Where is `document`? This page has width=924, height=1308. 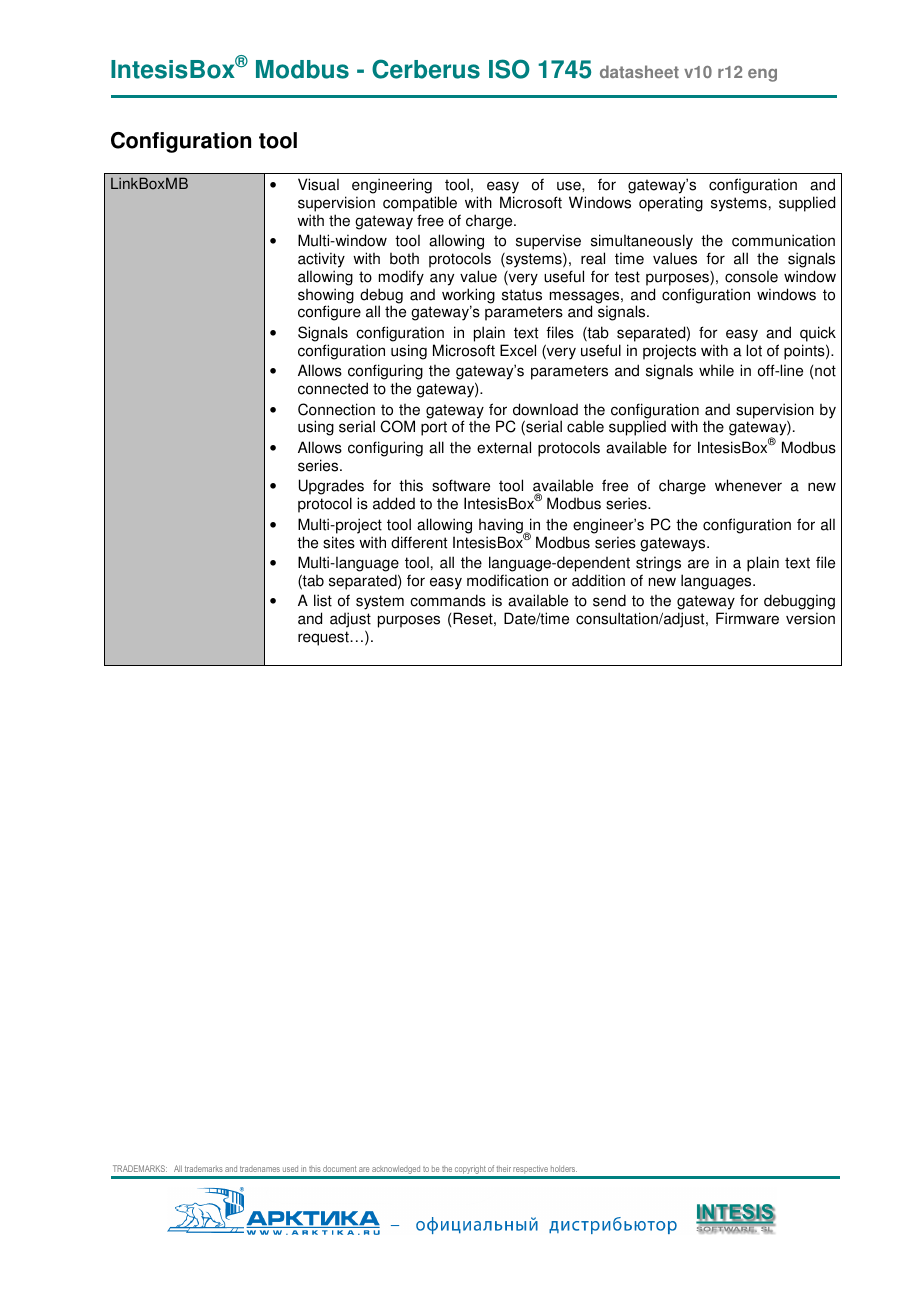 document is located at coordinates (340, 1168).
